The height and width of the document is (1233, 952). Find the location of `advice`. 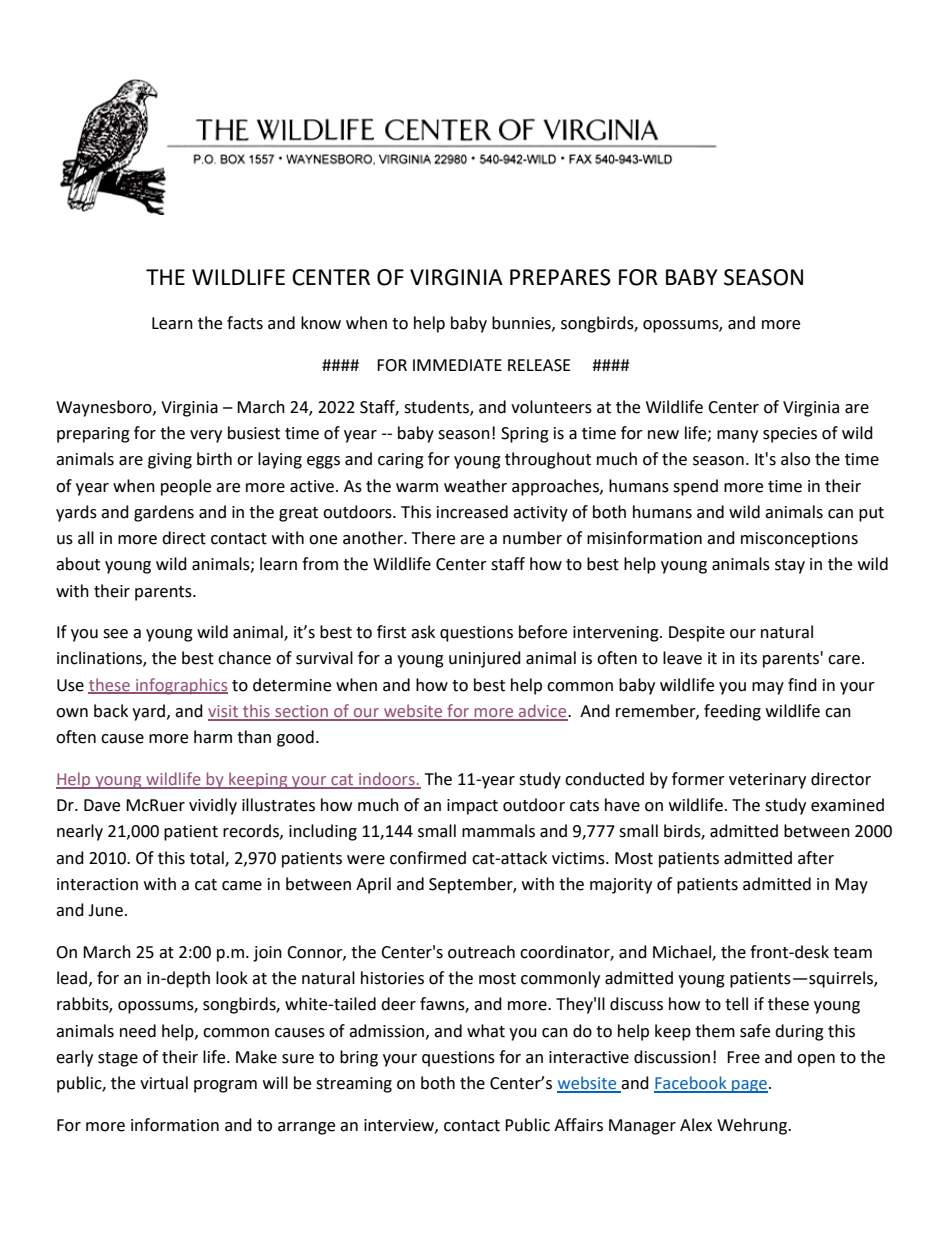

advice is located at coordinates (543, 712).
